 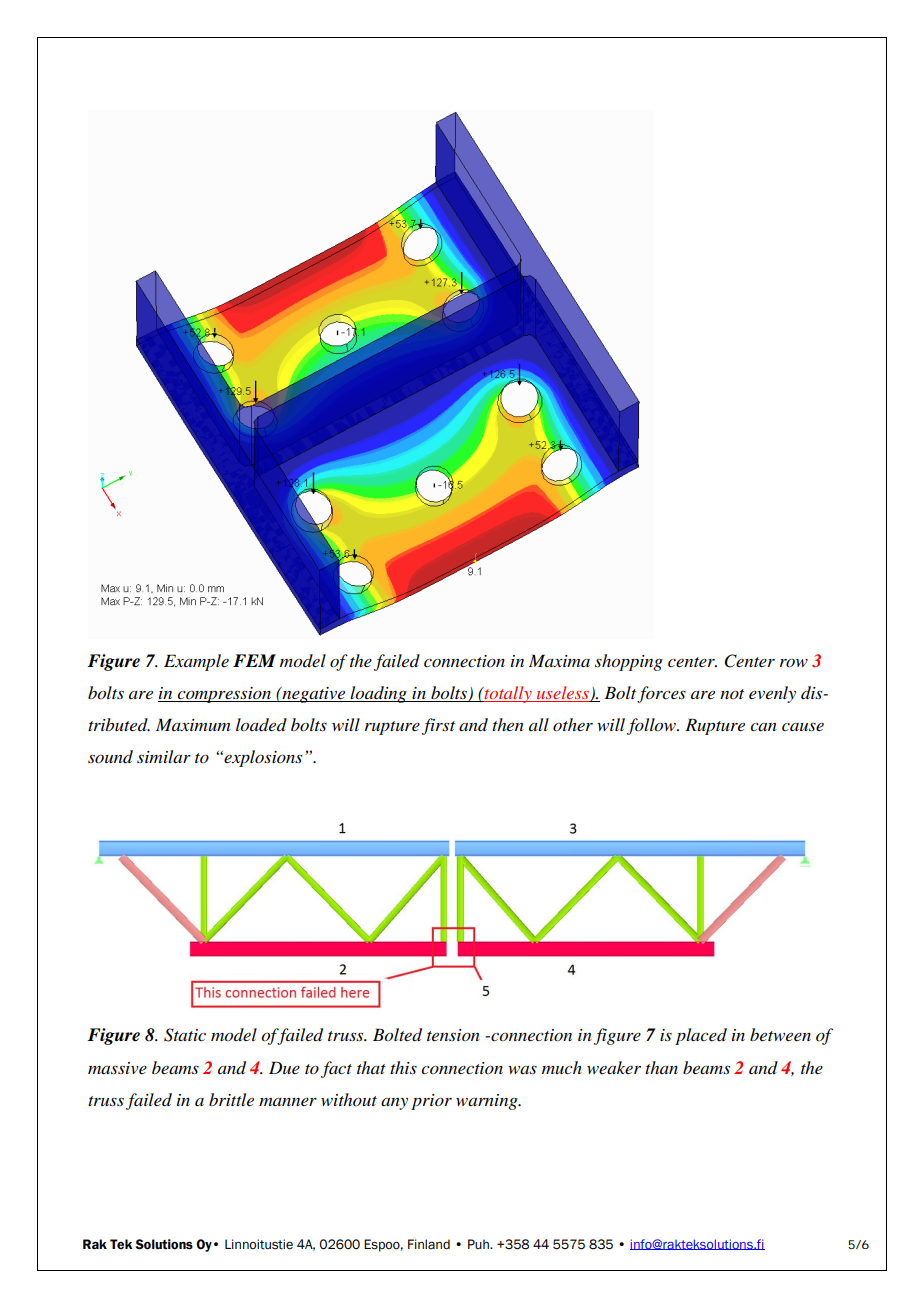 What do you see at coordinates (701, 1036) in the screenshot?
I see `placed` at bounding box center [701, 1036].
